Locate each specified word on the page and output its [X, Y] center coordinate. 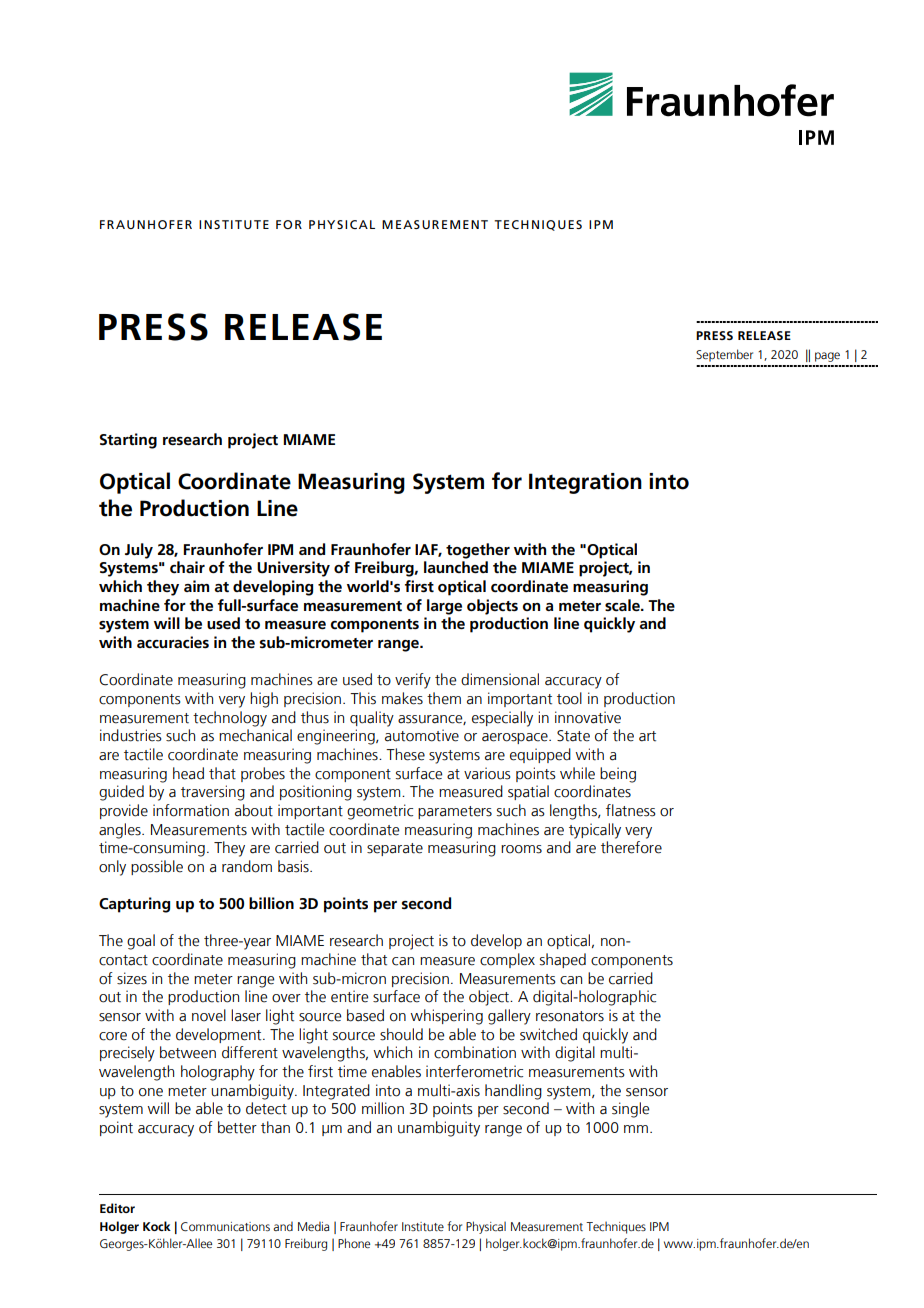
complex [507, 960]
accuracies [173, 642]
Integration [585, 483]
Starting [128, 441]
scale [623, 605]
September [724, 355]
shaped [563, 960]
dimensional [500, 679]
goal [141, 942]
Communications [225, 1227]
